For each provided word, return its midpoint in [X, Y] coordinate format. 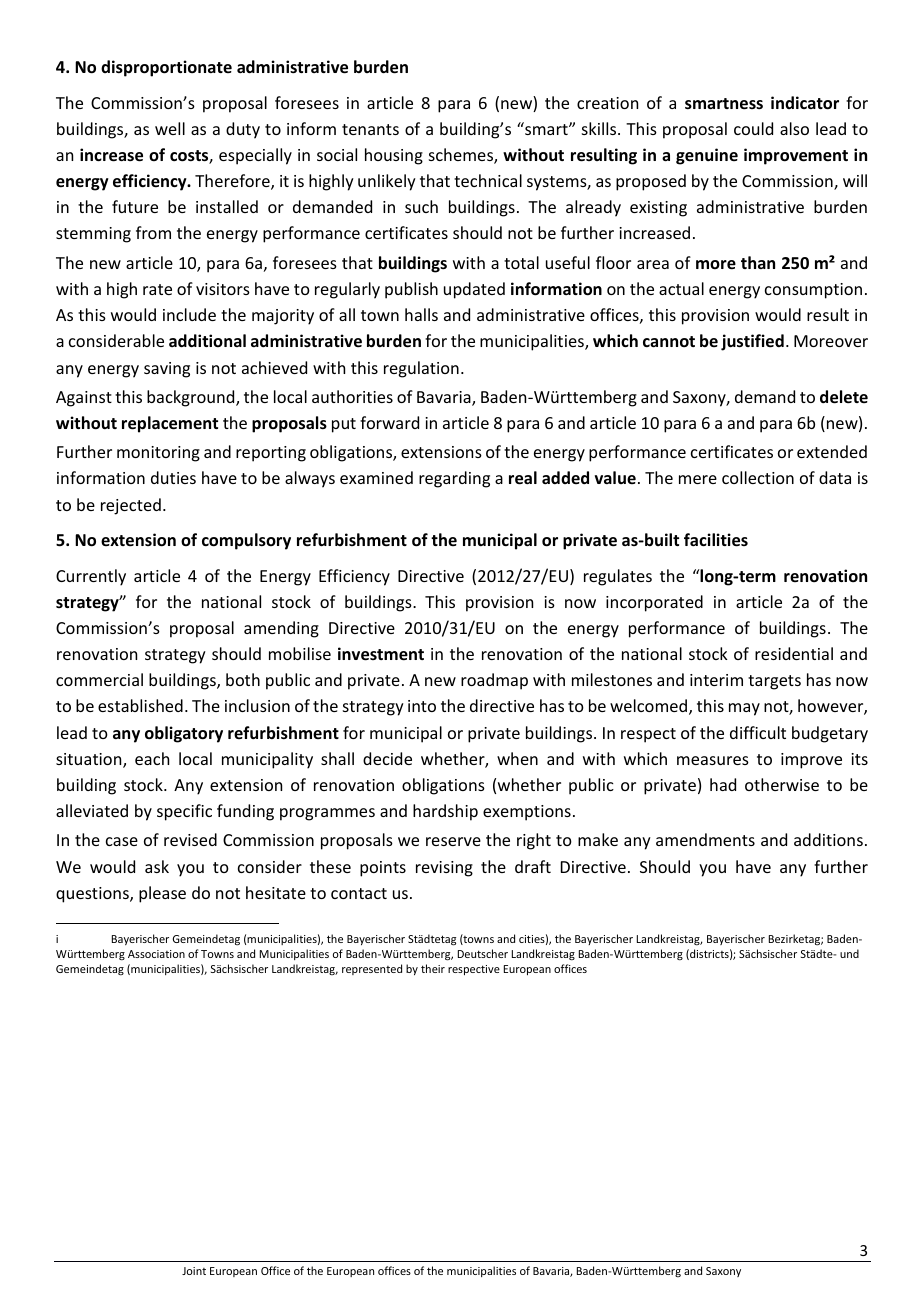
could [753, 128]
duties [173, 477]
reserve [453, 841]
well [170, 128]
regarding [454, 479]
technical [488, 180]
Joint [194, 1271]
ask [157, 866]
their [433, 968]
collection [758, 477]
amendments [705, 839]
